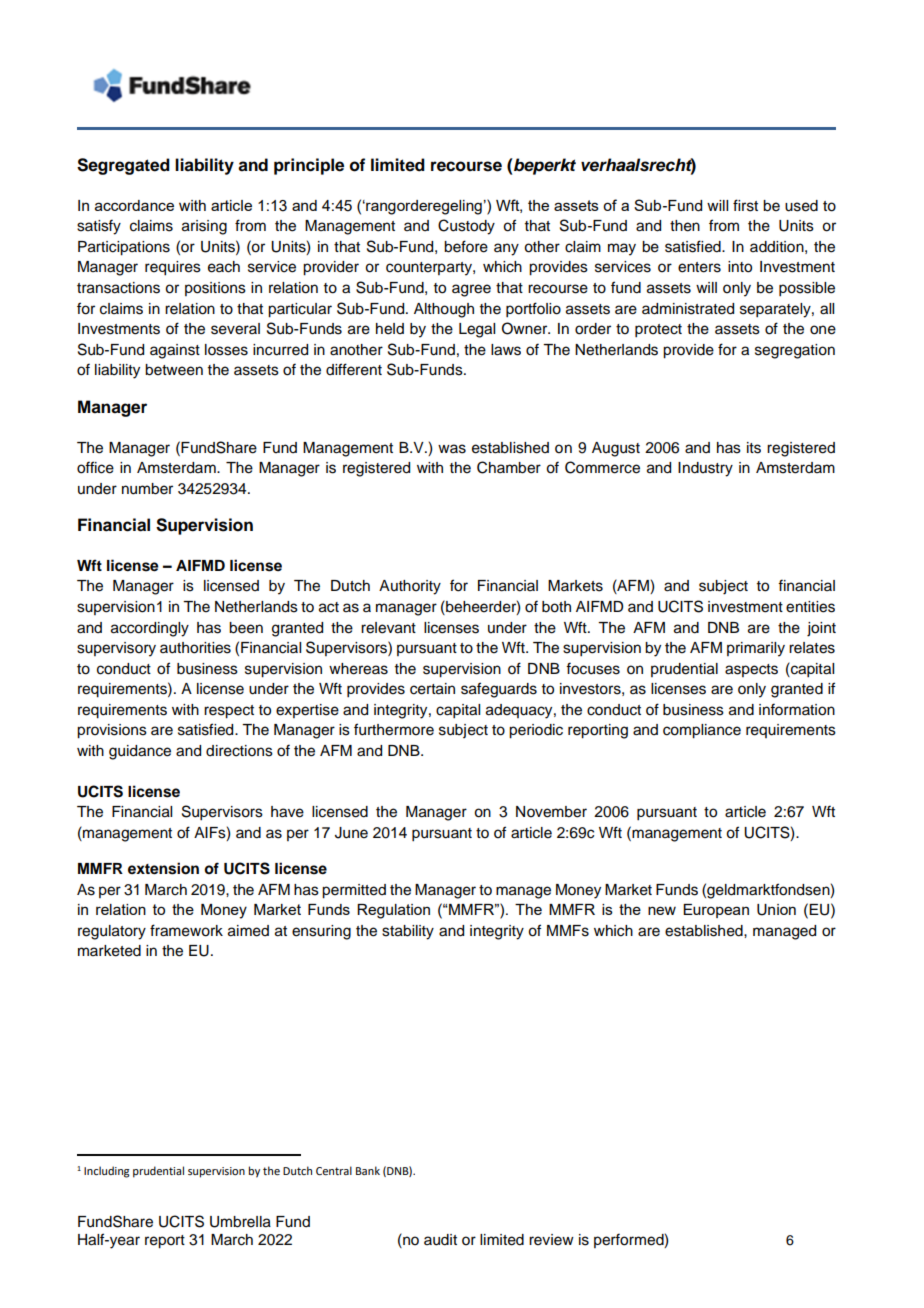 The width and height of the screenshot is (924, 1308). What do you see at coordinates (751, 670) in the screenshot?
I see `aspects` at bounding box center [751, 670].
